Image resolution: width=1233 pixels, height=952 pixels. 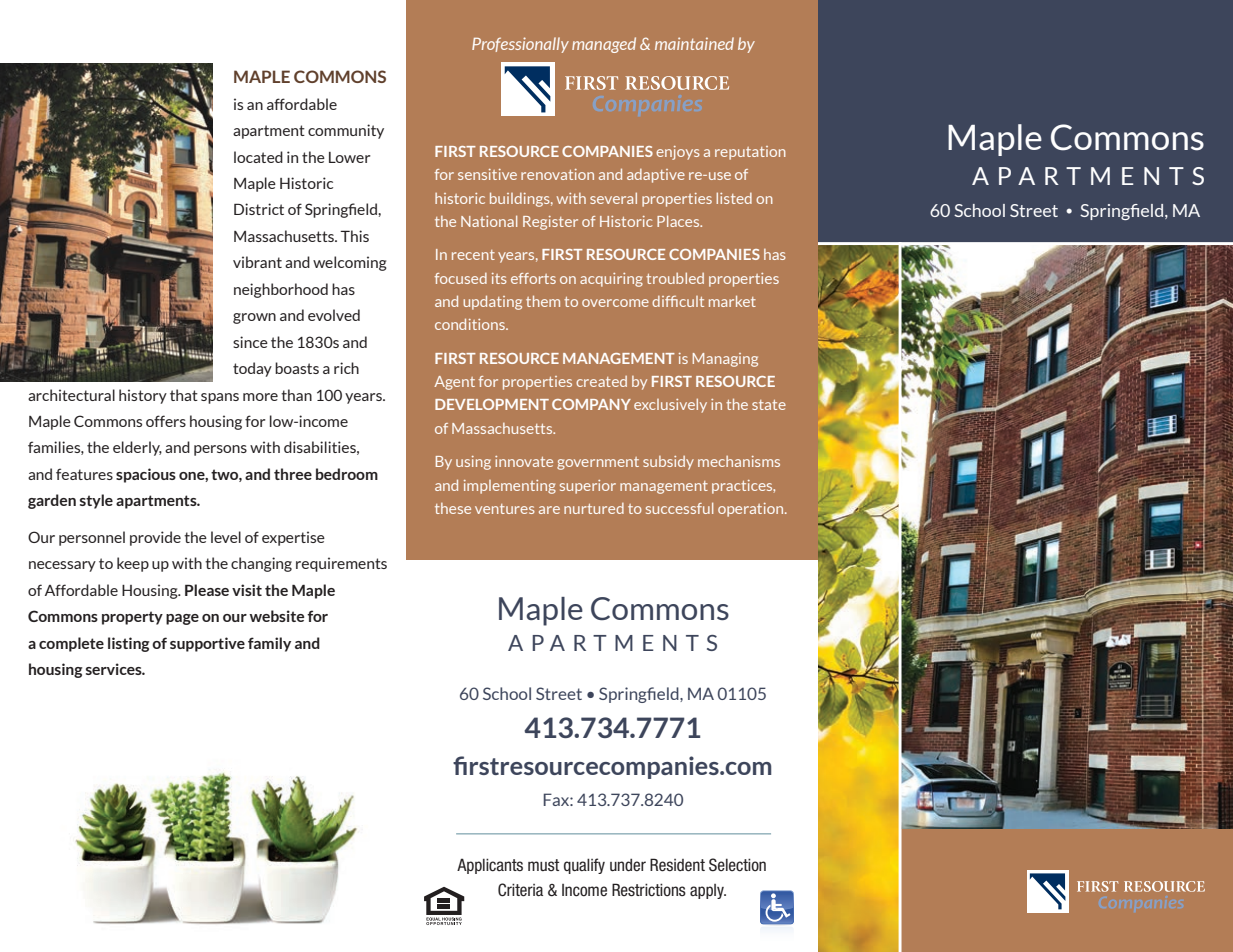 I want to click on Criteria, so click(x=520, y=890).
